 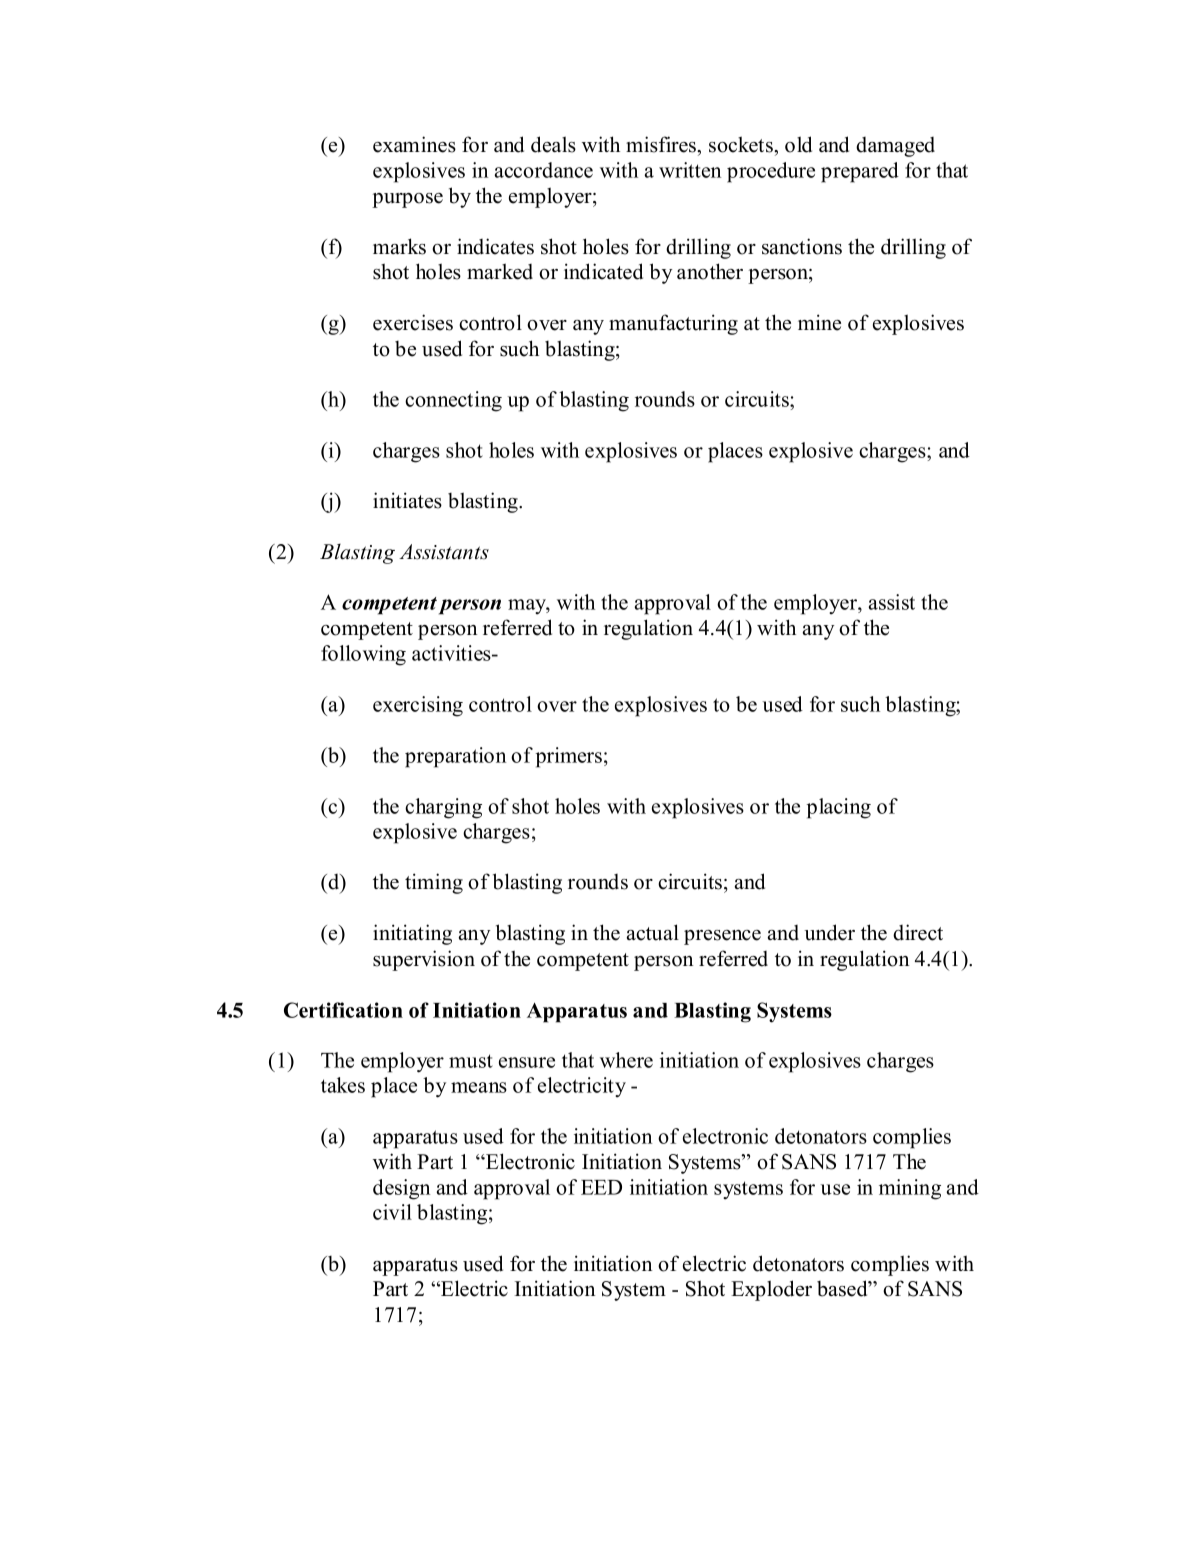 What do you see at coordinates (860, 172) in the screenshot?
I see `prepared` at bounding box center [860, 172].
